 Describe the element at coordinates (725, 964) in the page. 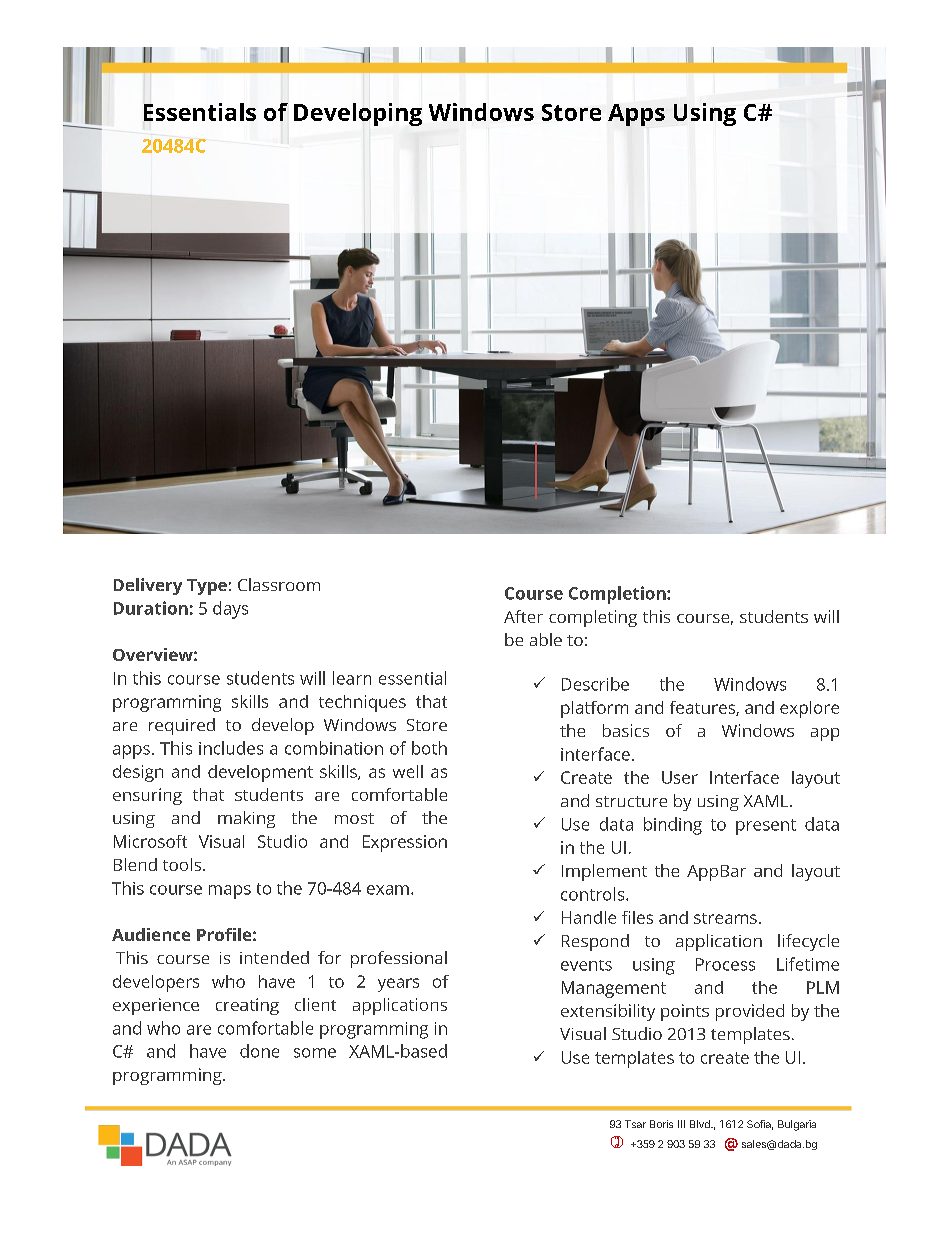

I see `Process` at that location.
